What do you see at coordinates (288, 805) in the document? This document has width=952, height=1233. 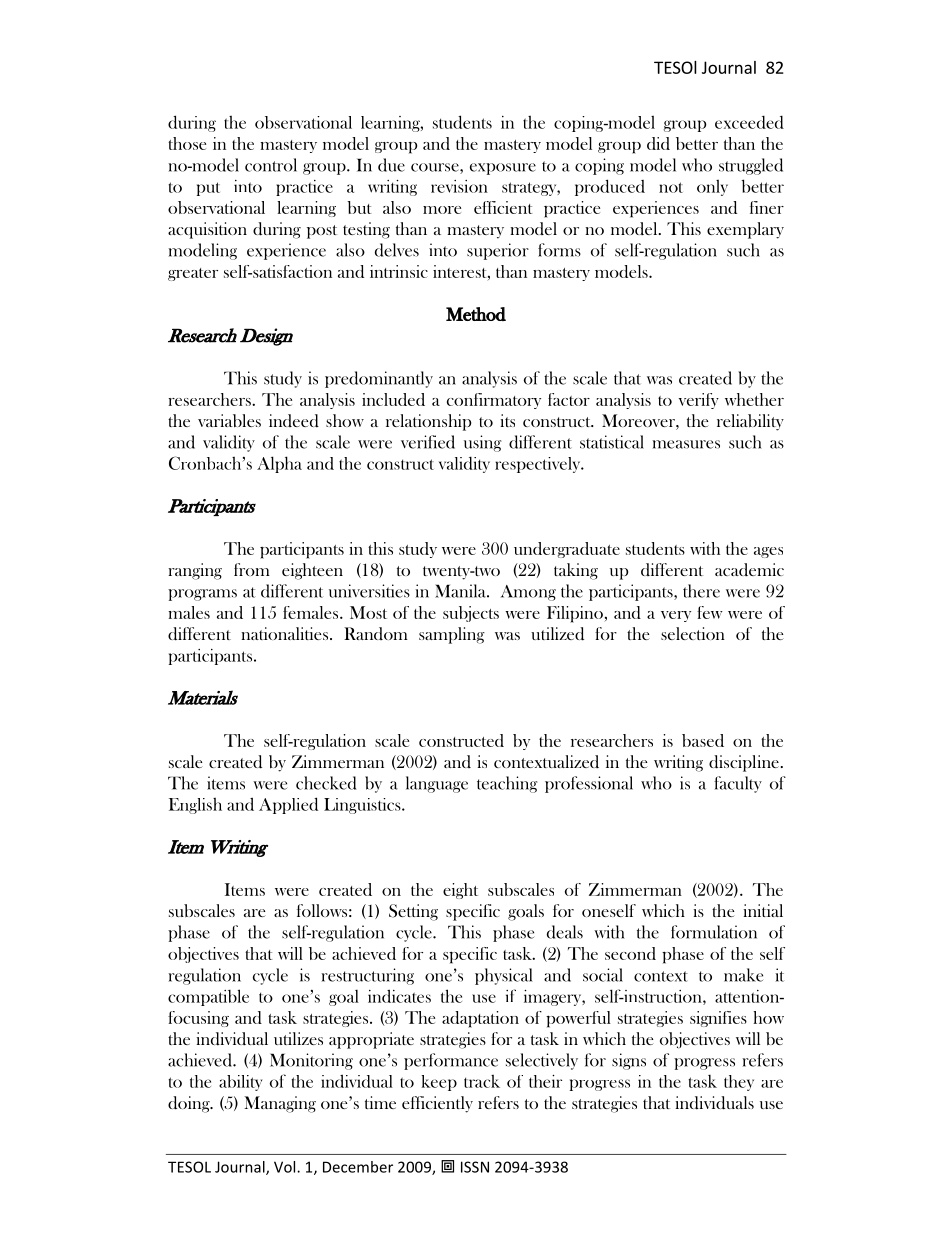 I see `Applied` at bounding box center [288, 805].
